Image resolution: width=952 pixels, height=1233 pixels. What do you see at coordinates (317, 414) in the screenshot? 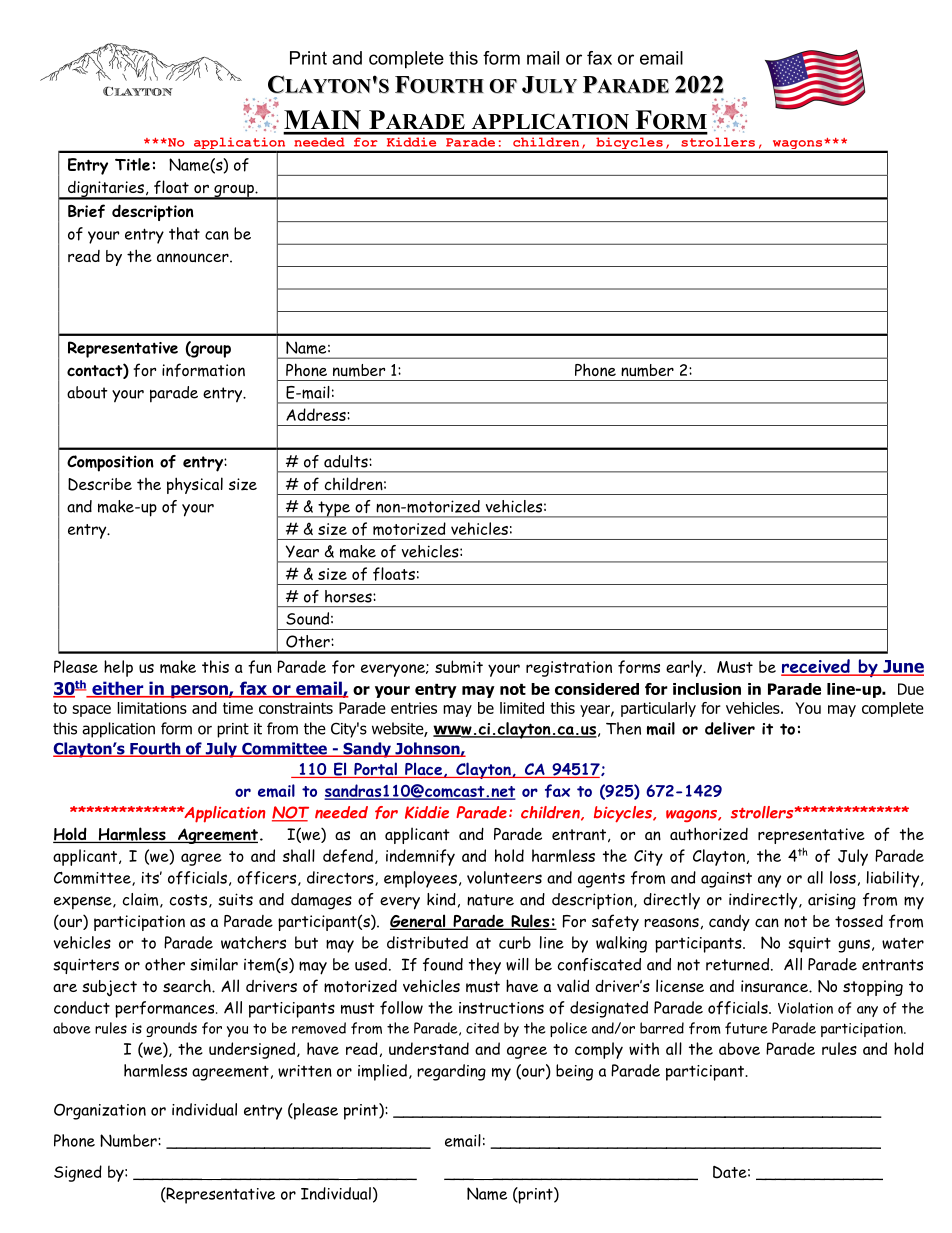
I see `Address` at bounding box center [317, 414].
